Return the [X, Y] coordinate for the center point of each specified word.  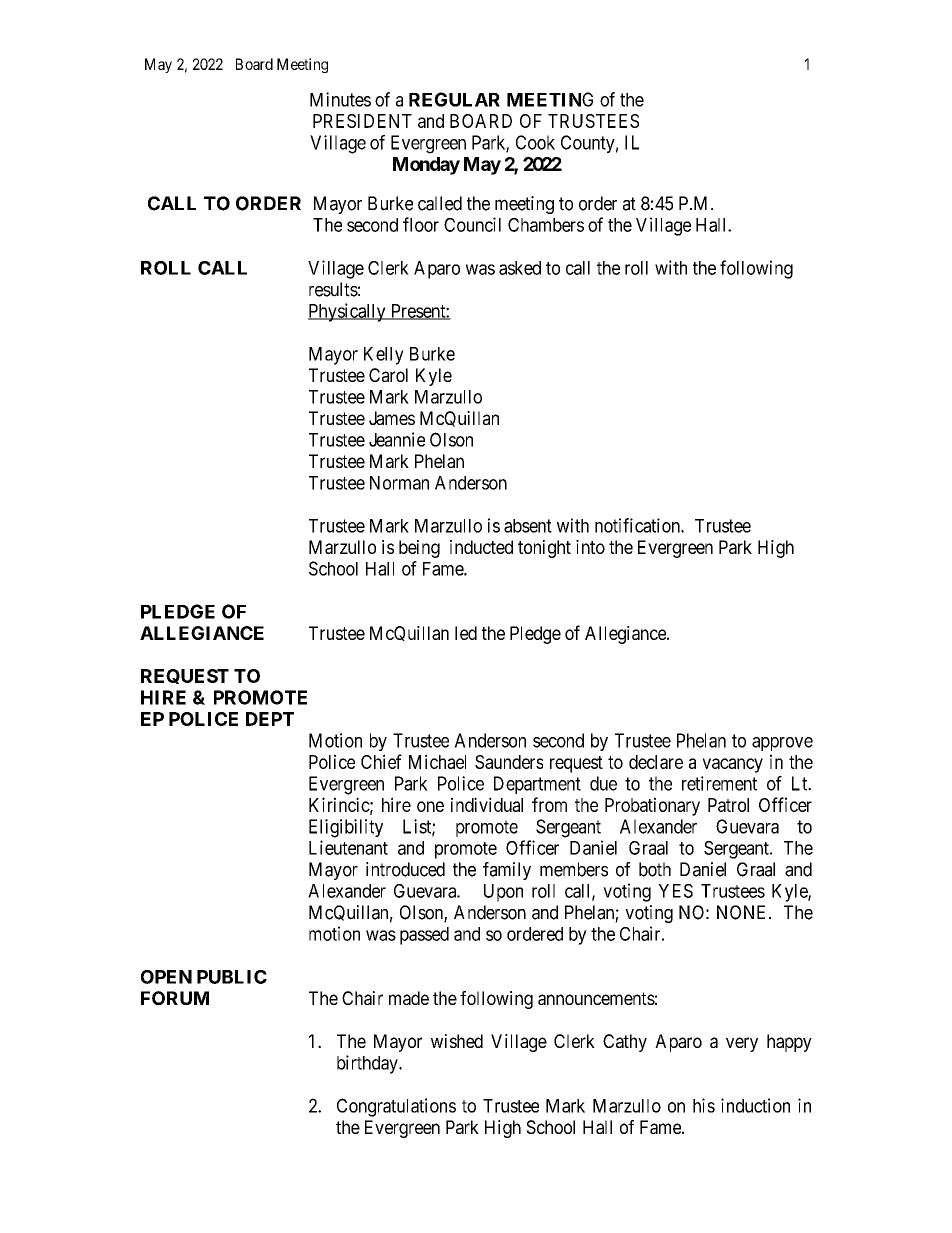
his [704, 1105]
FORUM [175, 998]
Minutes [340, 99]
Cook [535, 142]
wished [457, 1041]
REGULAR [454, 99]
